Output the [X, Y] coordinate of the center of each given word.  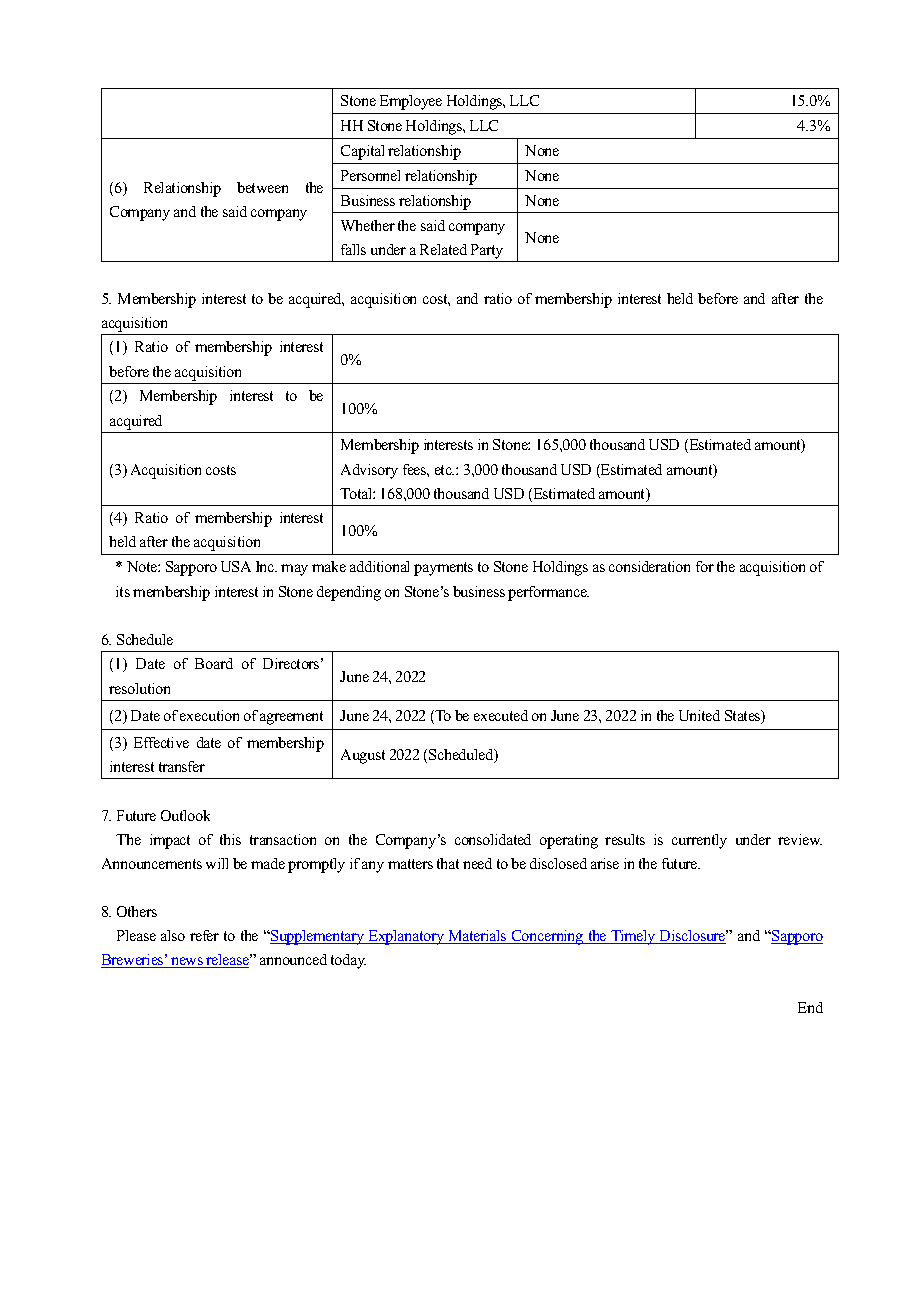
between [262, 187]
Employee [411, 102]
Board [214, 663]
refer [204, 935]
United [699, 715]
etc [444, 470]
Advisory [369, 471]
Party [487, 251]
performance [548, 593]
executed [501, 715]
